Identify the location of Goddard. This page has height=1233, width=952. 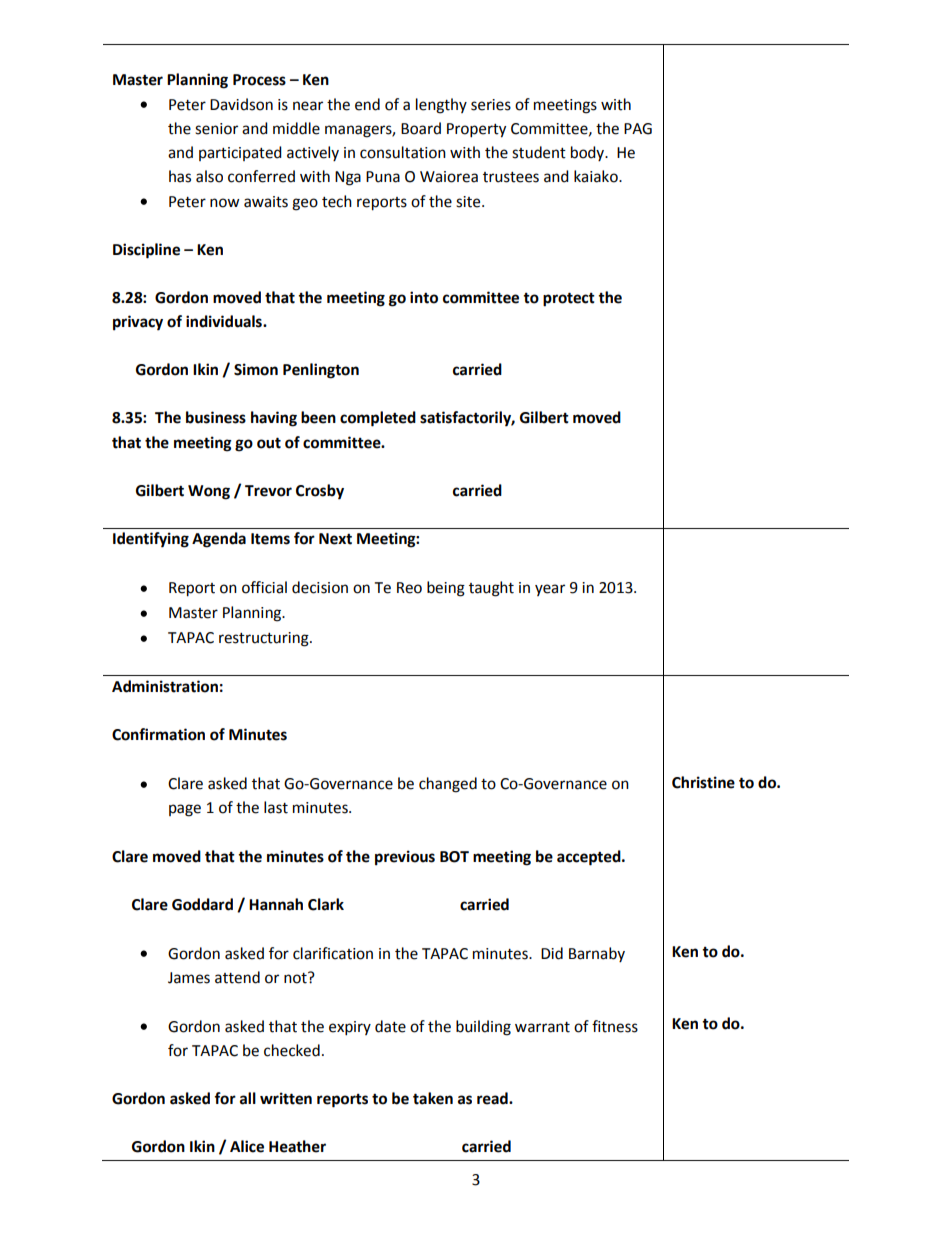
(202, 904).
